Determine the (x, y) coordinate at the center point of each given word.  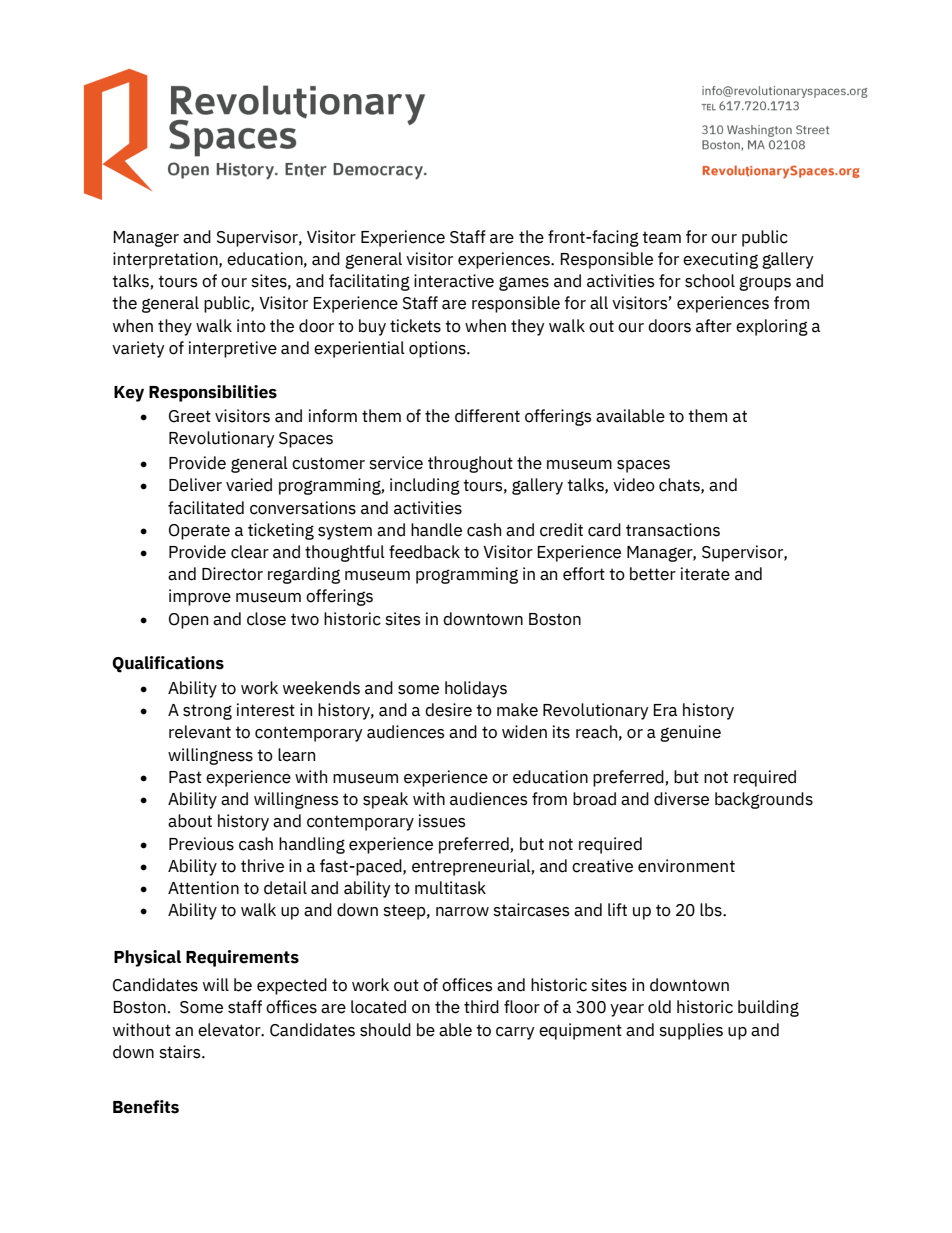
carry (515, 1033)
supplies (691, 1031)
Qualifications (168, 664)
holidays (476, 689)
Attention (203, 888)
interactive (454, 281)
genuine (690, 733)
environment (686, 866)
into (251, 326)
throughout (470, 464)
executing (720, 260)
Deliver (195, 485)
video (634, 485)
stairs (181, 1052)
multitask (450, 888)
